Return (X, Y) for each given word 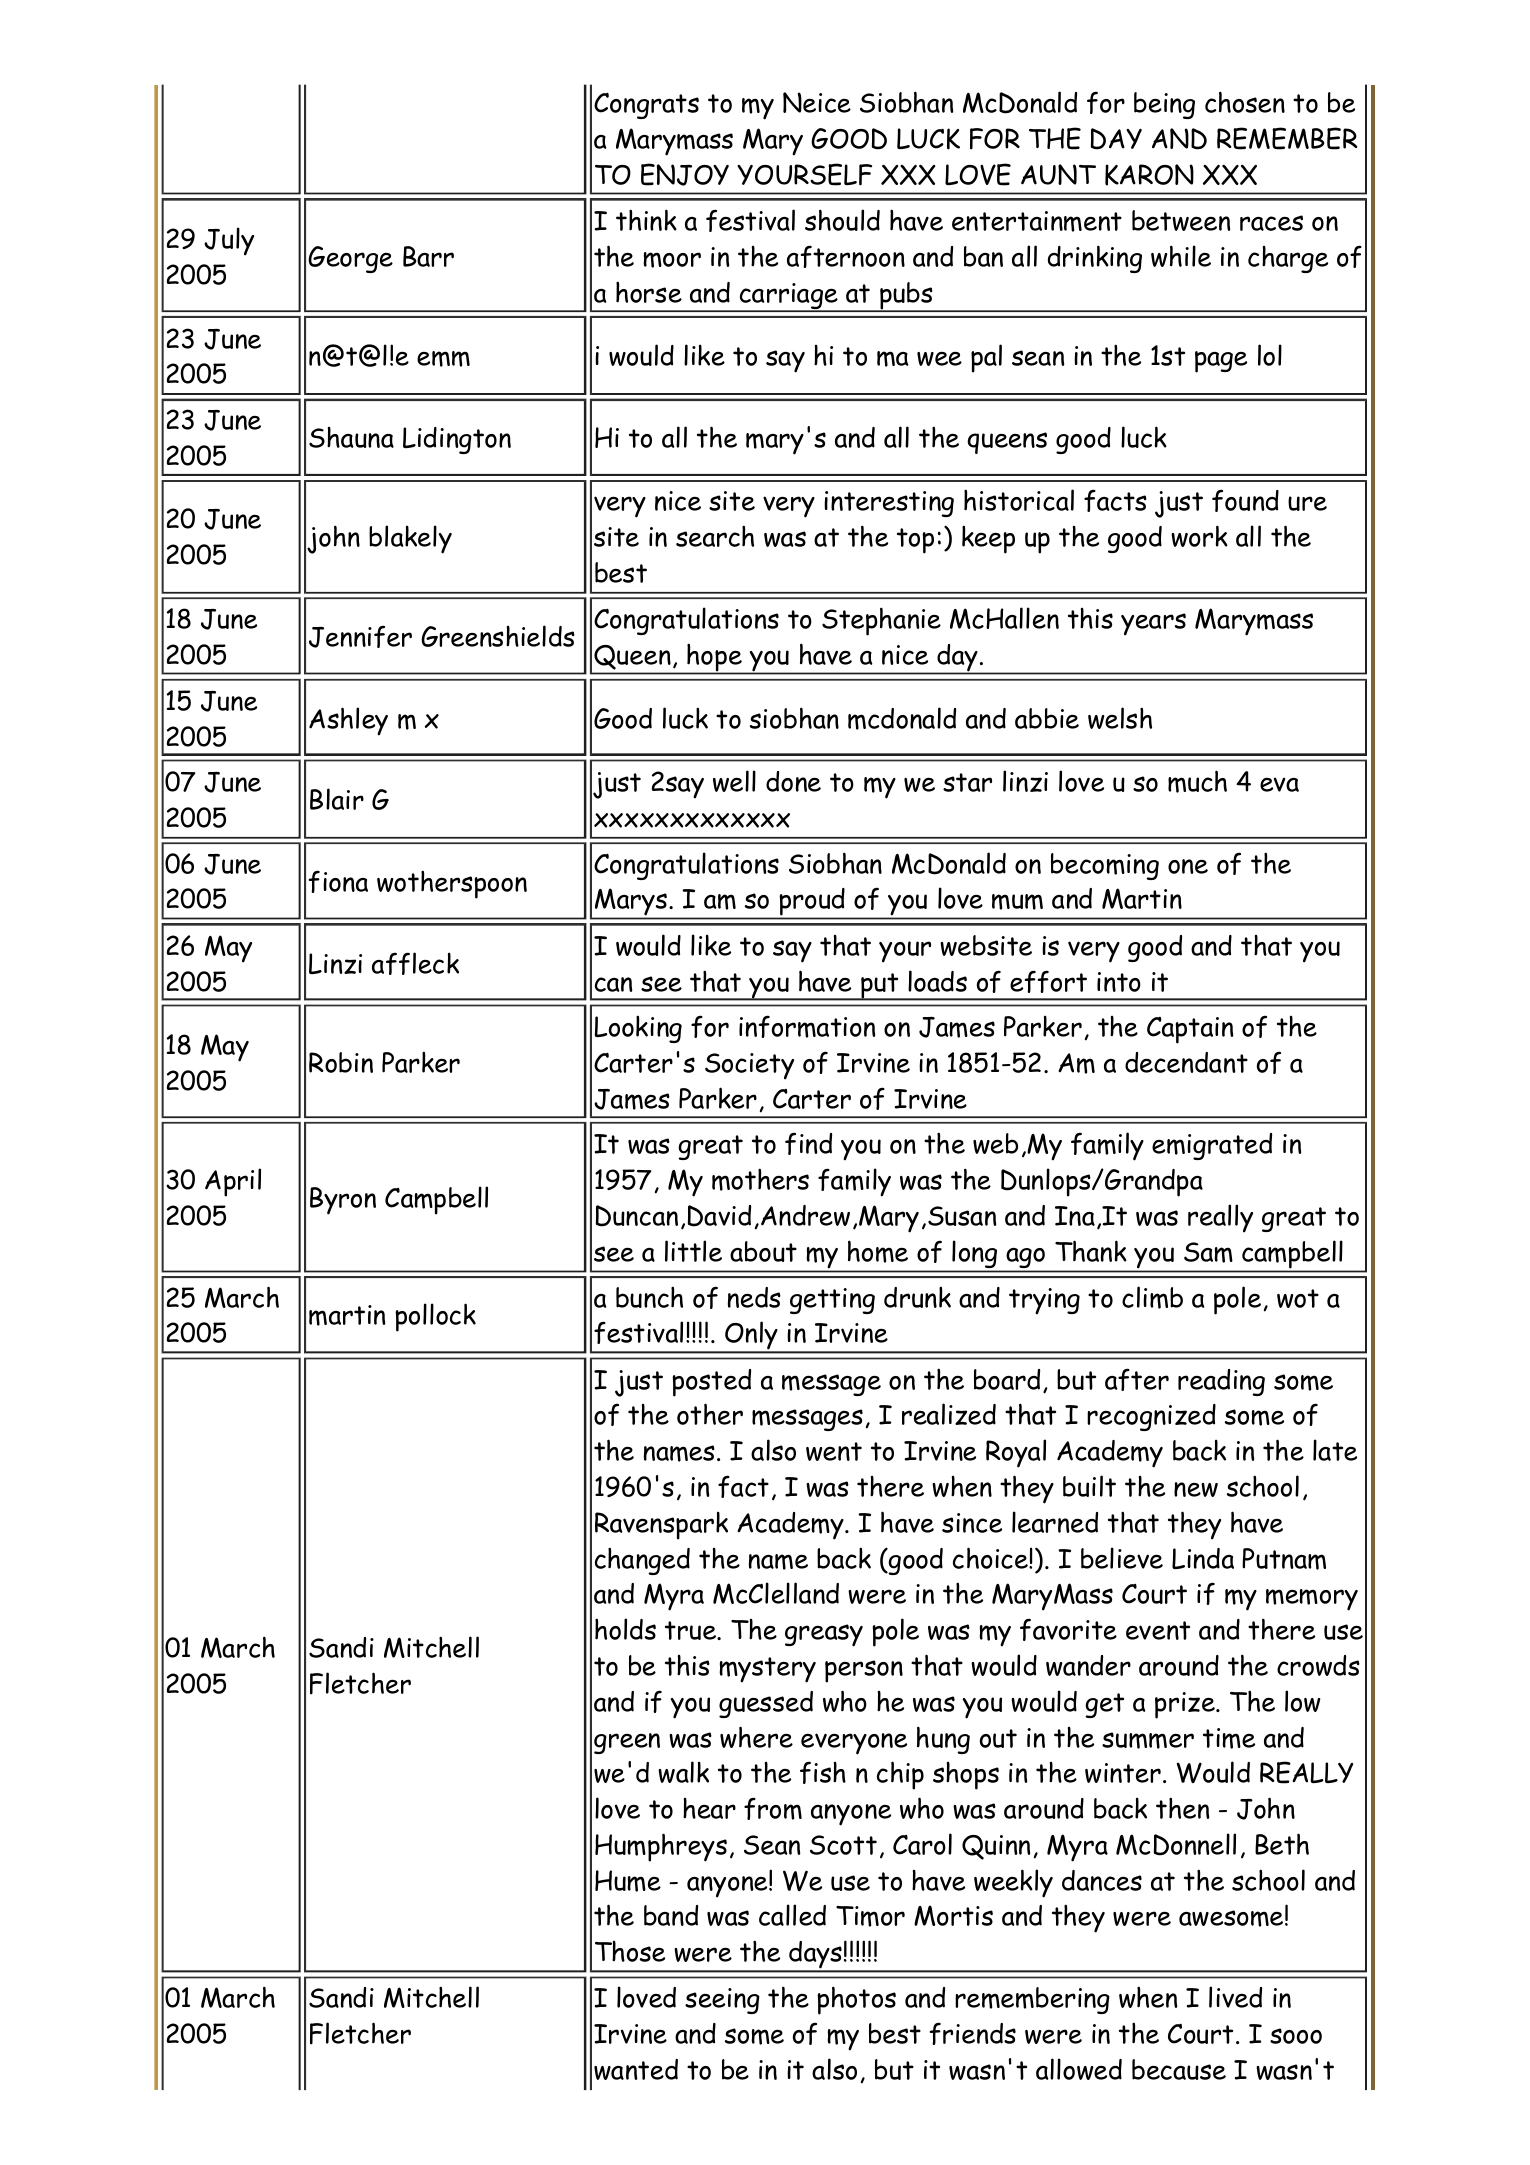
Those (630, 1951)
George (350, 259)
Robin (341, 1062)
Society (749, 1066)
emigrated (1212, 1146)
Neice (817, 102)
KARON (1149, 175)
